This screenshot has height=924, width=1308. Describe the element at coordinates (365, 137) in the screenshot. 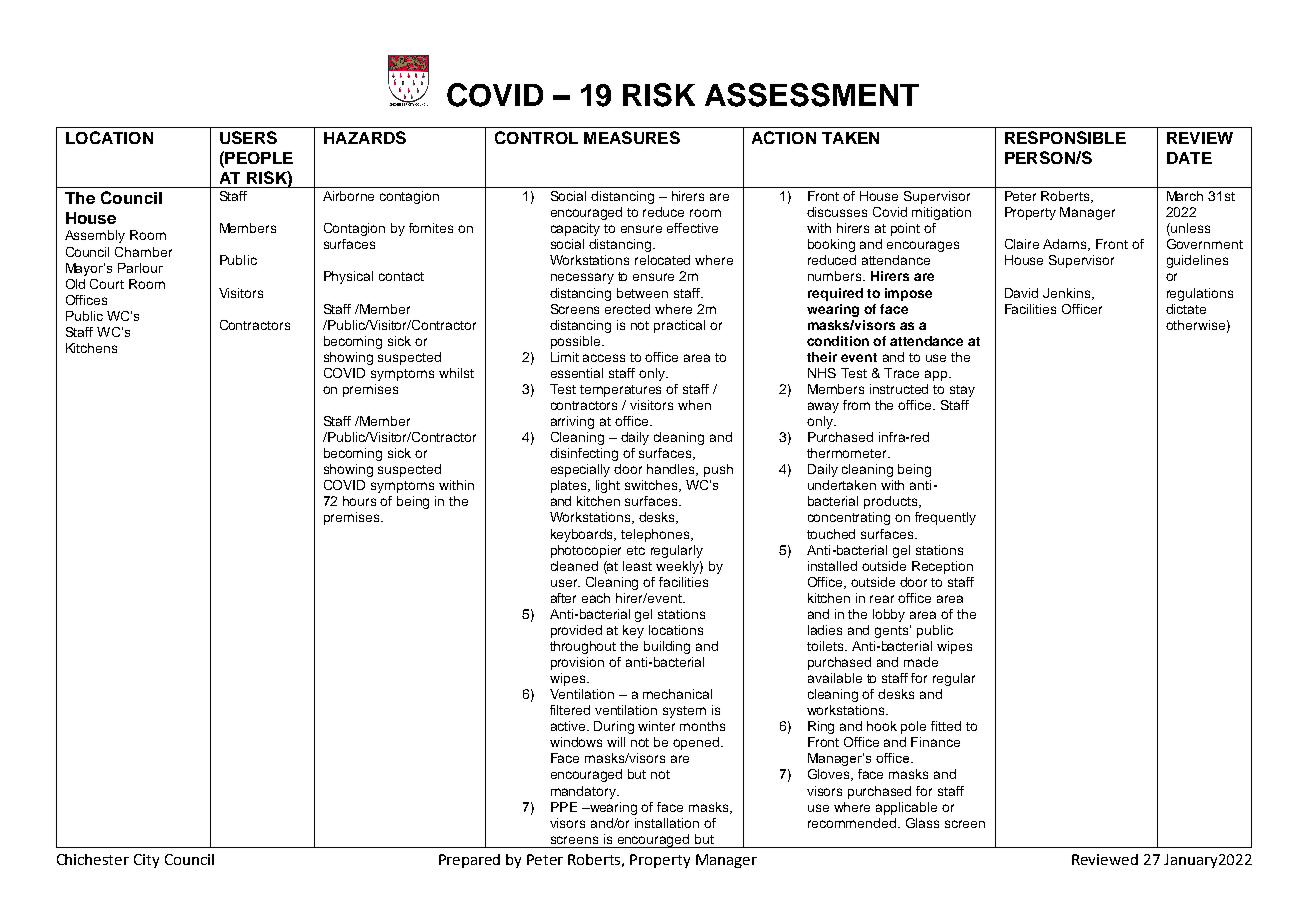

I see `HAZARDS` at that location.
